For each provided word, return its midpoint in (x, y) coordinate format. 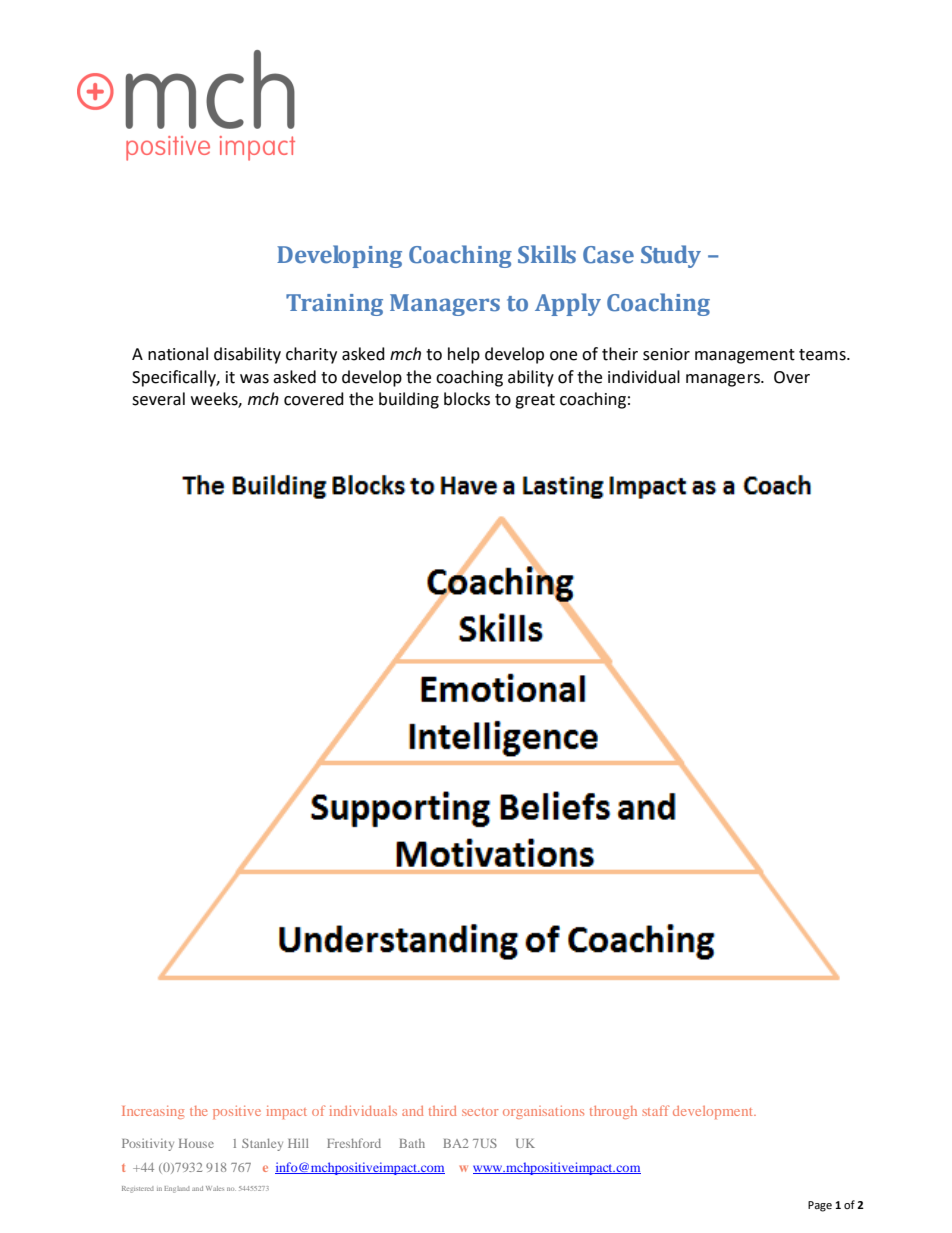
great (535, 401)
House (196, 1143)
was (254, 379)
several (158, 399)
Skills (547, 254)
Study (671, 256)
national (178, 354)
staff (656, 1110)
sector (480, 1112)
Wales (215, 1188)
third (442, 1111)
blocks (467, 399)
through (613, 1112)
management (745, 356)
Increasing (153, 1112)
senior (666, 354)
